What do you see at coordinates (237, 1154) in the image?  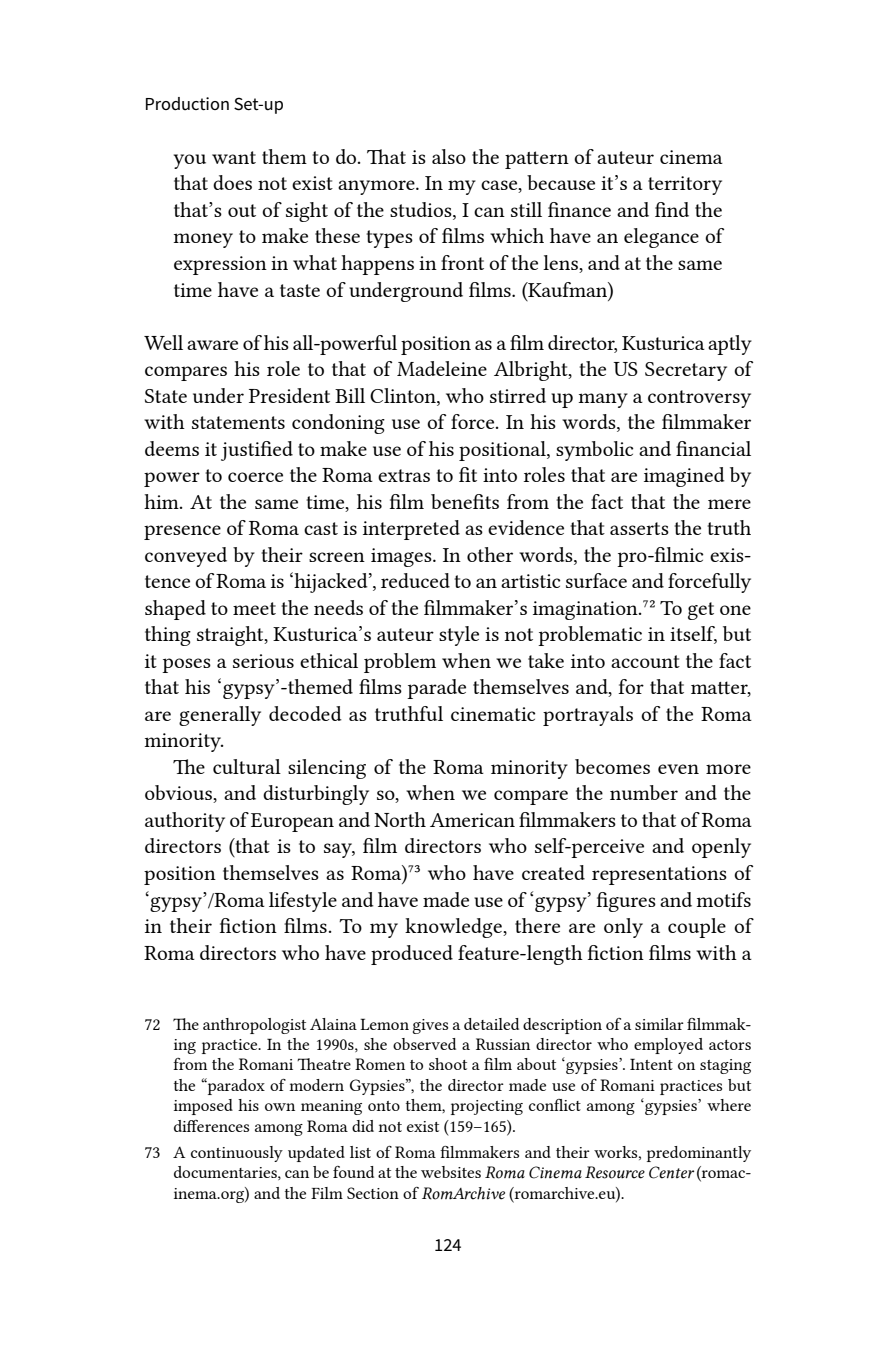 I see `continuously` at bounding box center [237, 1154].
